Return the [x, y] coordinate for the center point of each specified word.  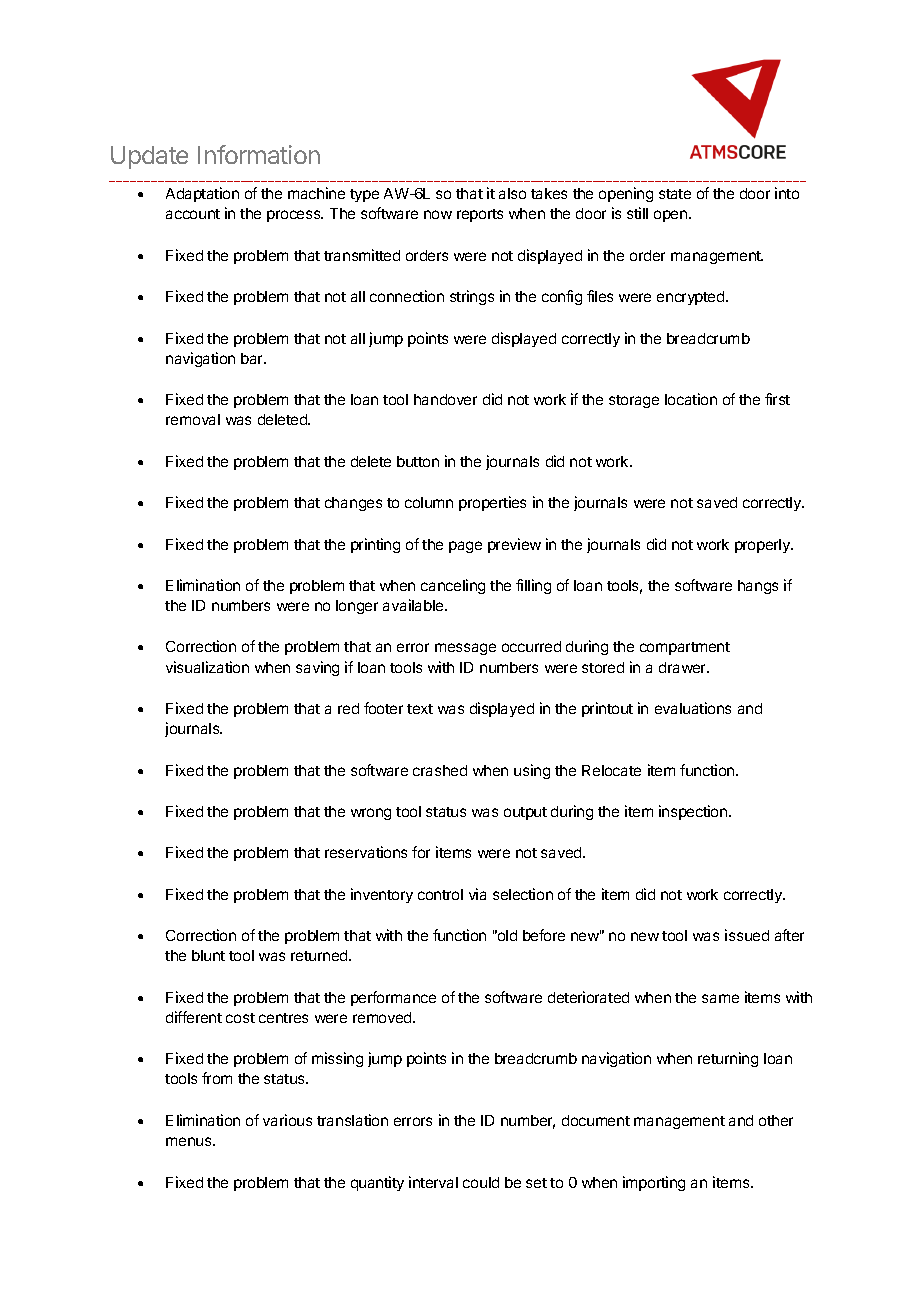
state [675, 194]
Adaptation [202, 194]
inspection [694, 812]
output [525, 813]
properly [763, 546]
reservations [366, 852]
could [481, 1182]
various [287, 1120]
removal [193, 419]
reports [480, 215]
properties [492, 503]
